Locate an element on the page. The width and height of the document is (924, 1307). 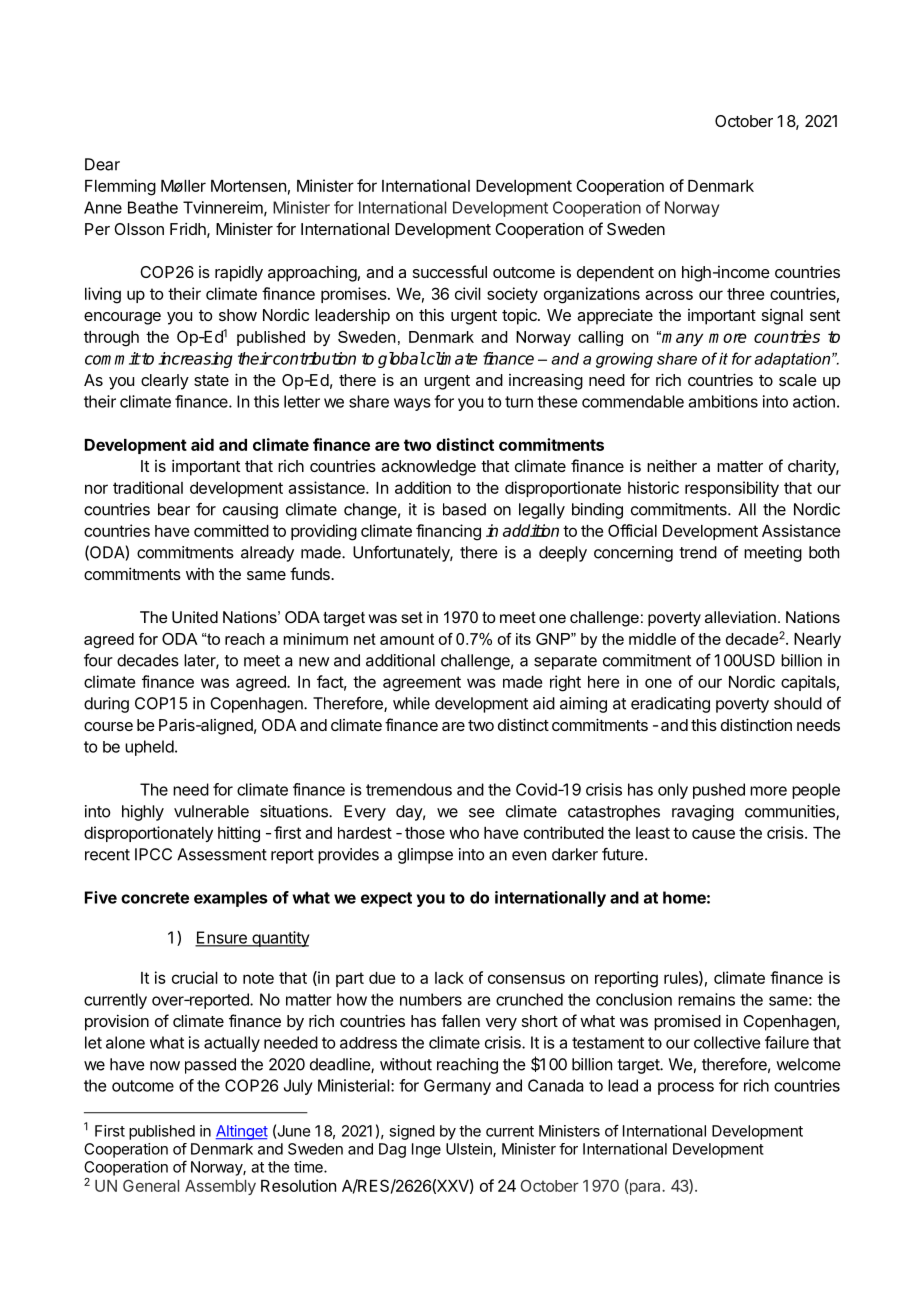
signed is located at coordinates (412, 1132).
